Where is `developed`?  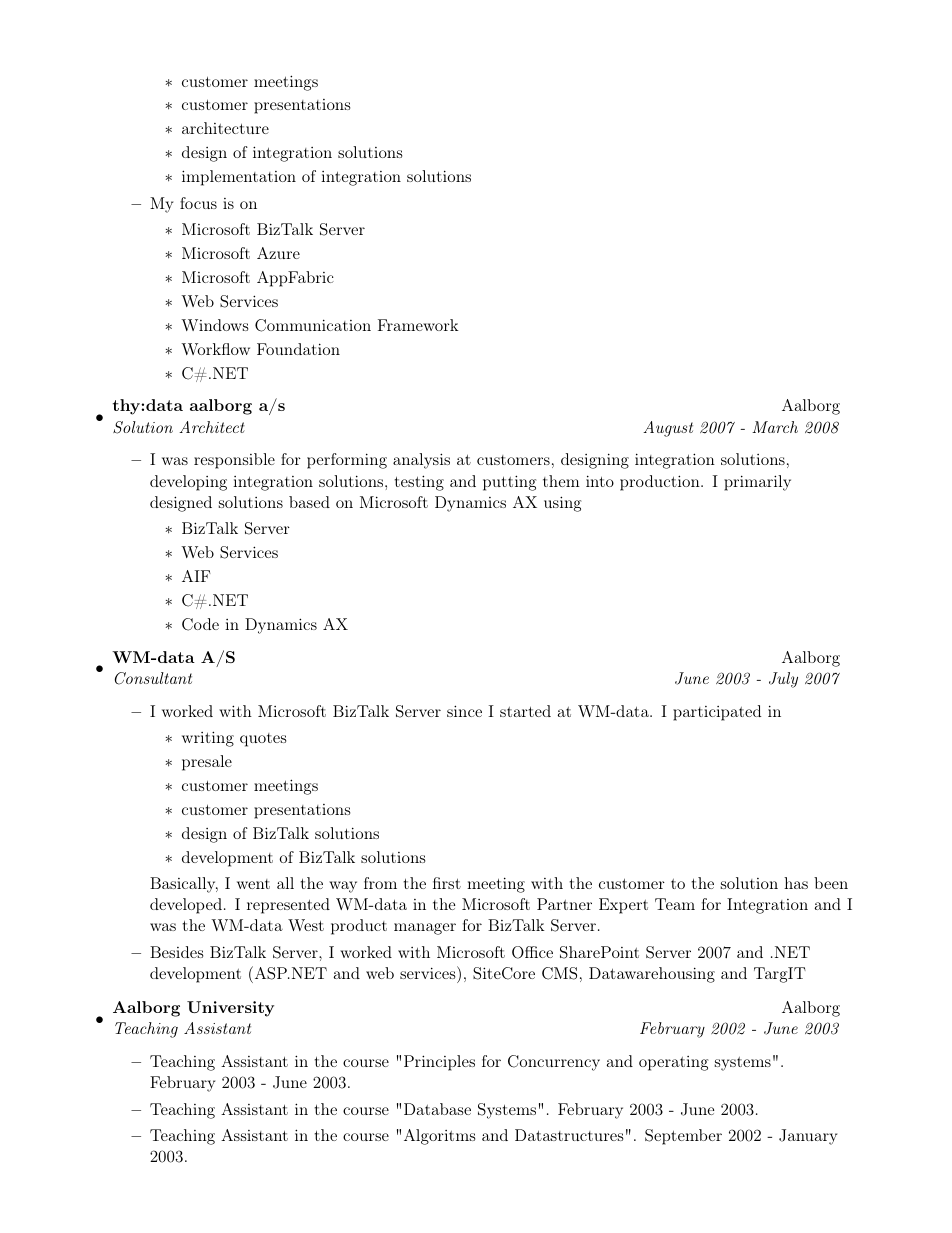 developed is located at coordinates (186, 906).
